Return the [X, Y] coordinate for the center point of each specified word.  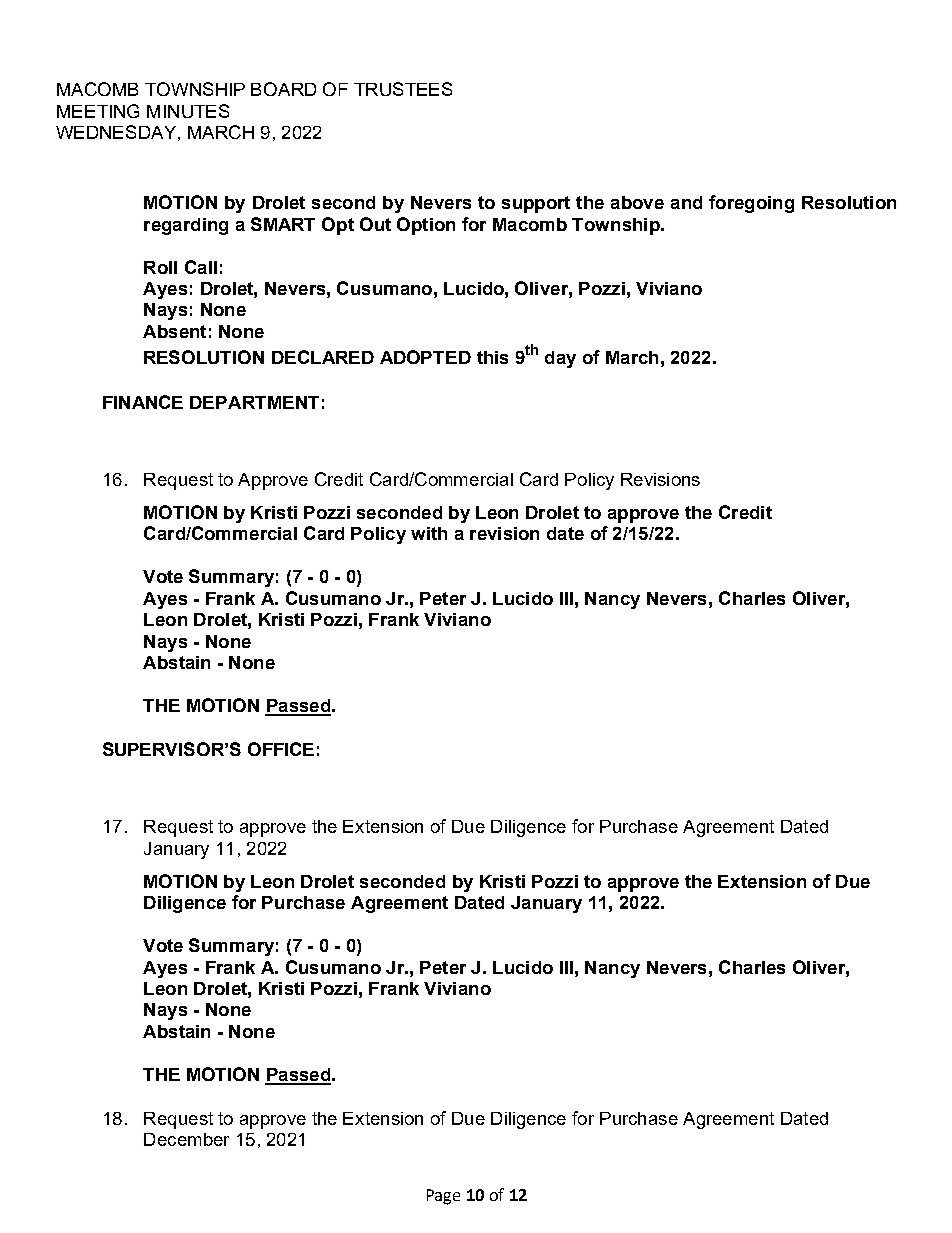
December [186, 1139]
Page [443, 1197]
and [686, 202]
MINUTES [188, 111]
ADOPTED [425, 357]
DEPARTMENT [254, 402]
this [492, 357]
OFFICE [281, 749]
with [429, 533]
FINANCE [143, 402]
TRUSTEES [403, 89]
